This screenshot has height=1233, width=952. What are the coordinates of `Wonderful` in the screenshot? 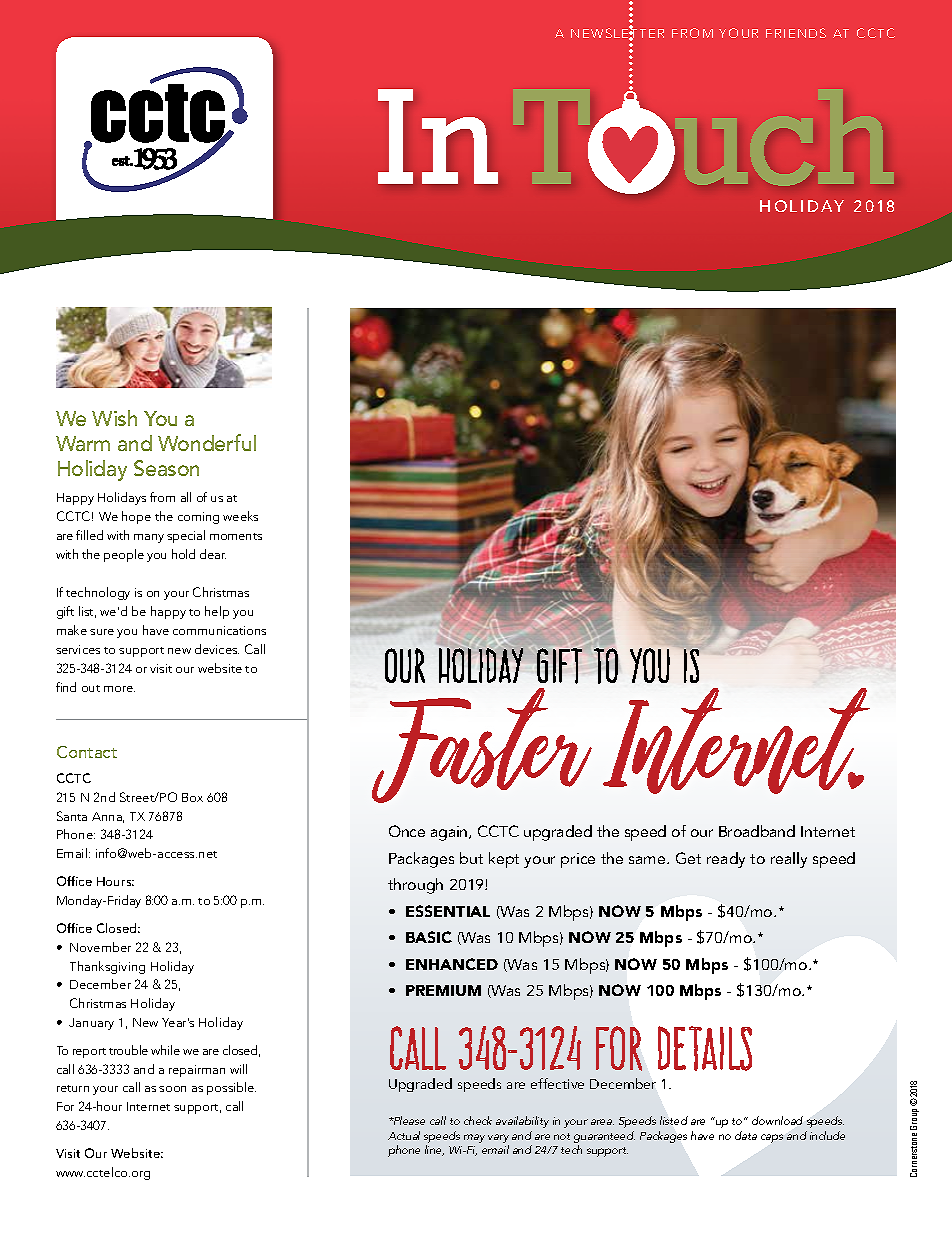 It's located at (207, 442).
